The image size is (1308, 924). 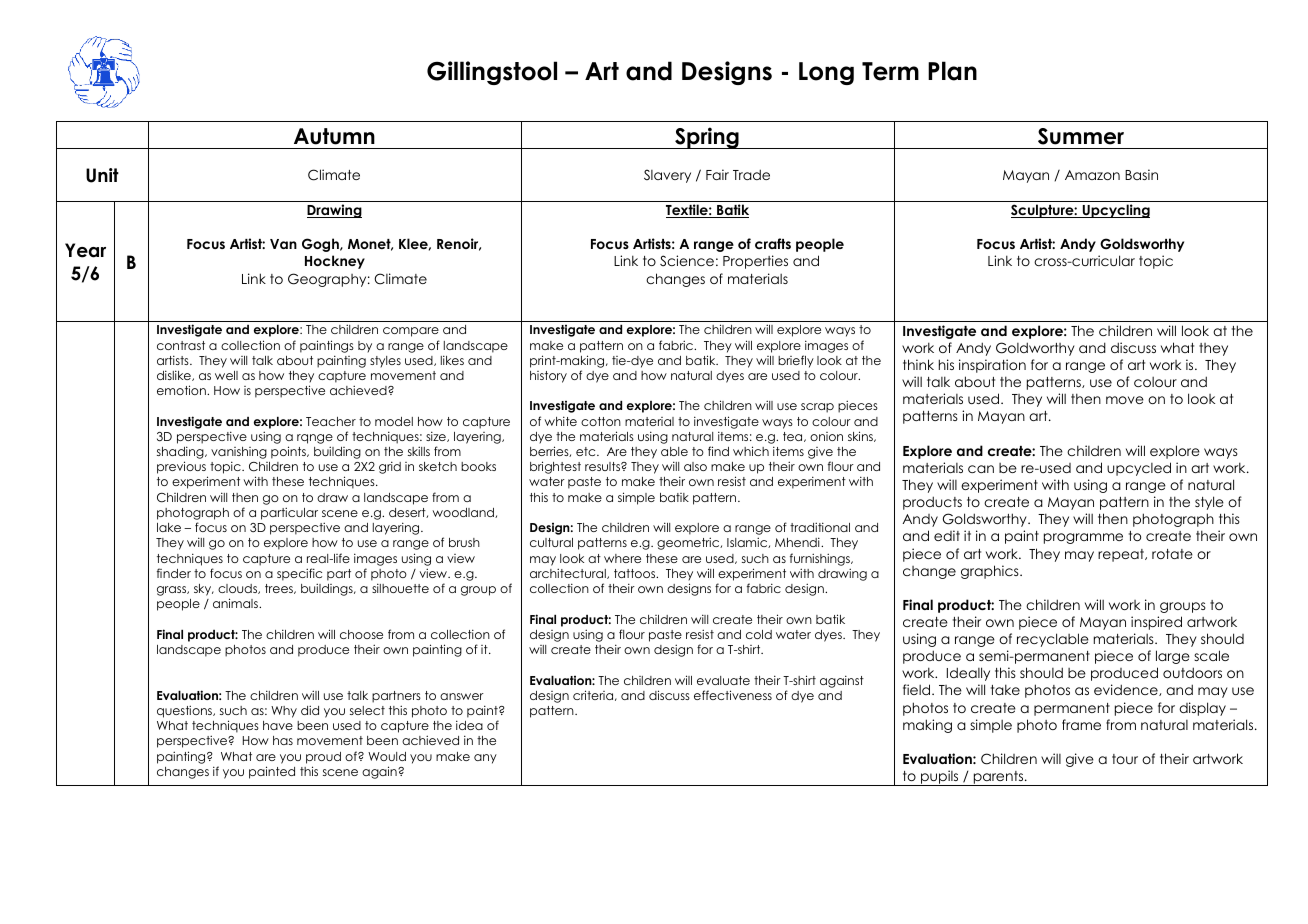 I want to click on any, so click(x=485, y=759).
